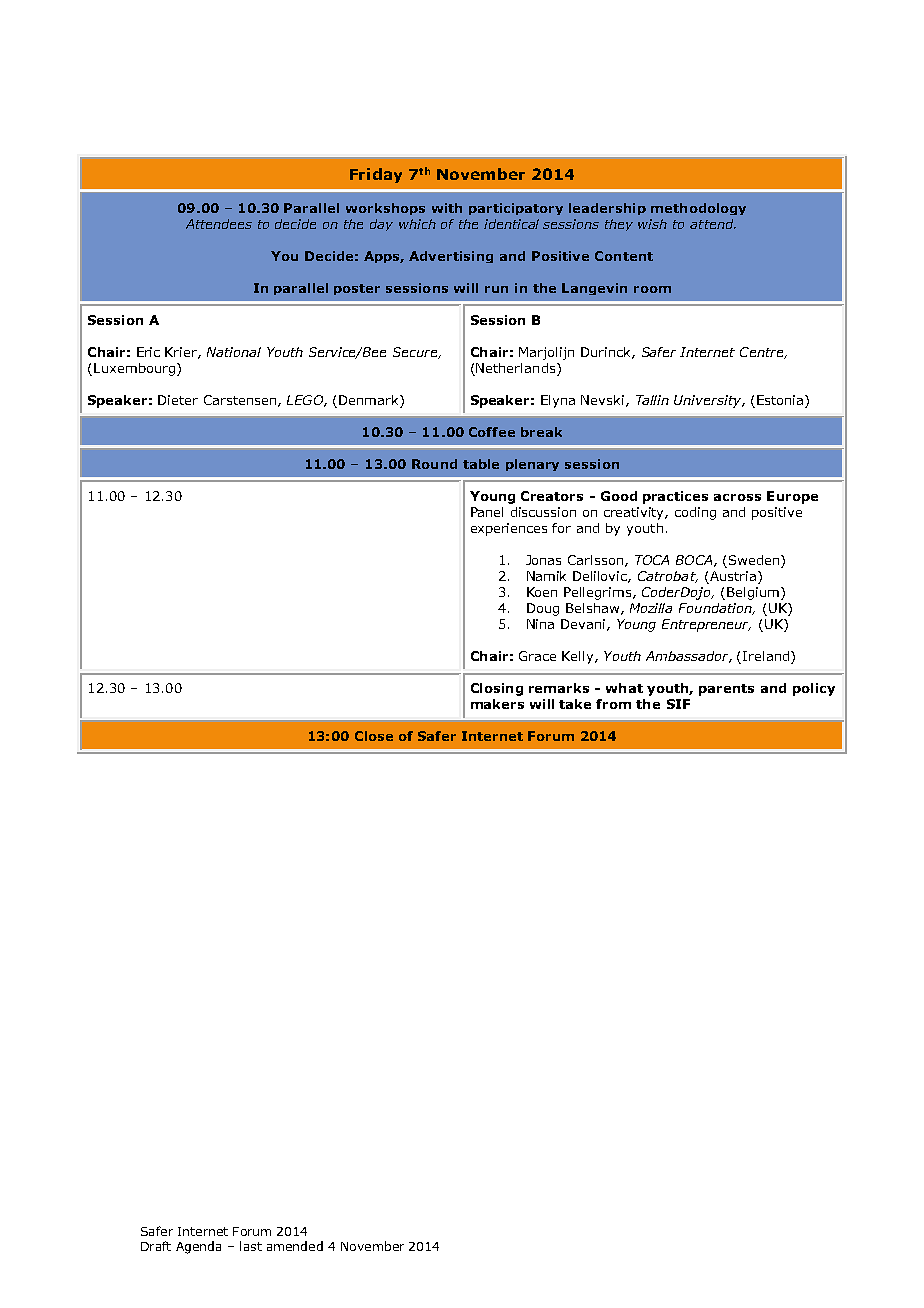 This image has width=924, height=1308. What do you see at coordinates (726, 690) in the image?
I see `parents` at bounding box center [726, 690].
